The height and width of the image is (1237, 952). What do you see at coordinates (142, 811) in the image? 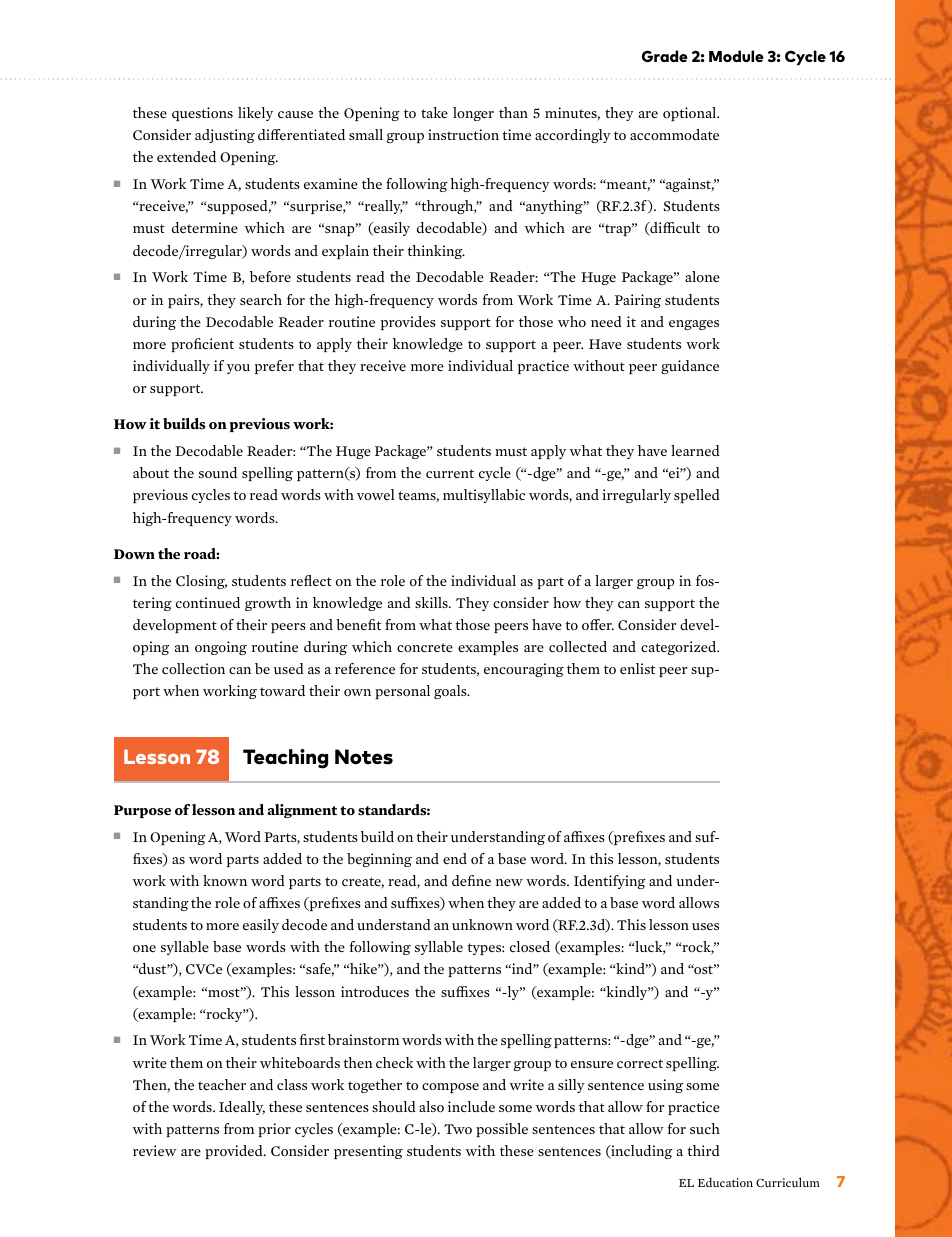
I see `Purpose` at bounding box center [142, 811].
